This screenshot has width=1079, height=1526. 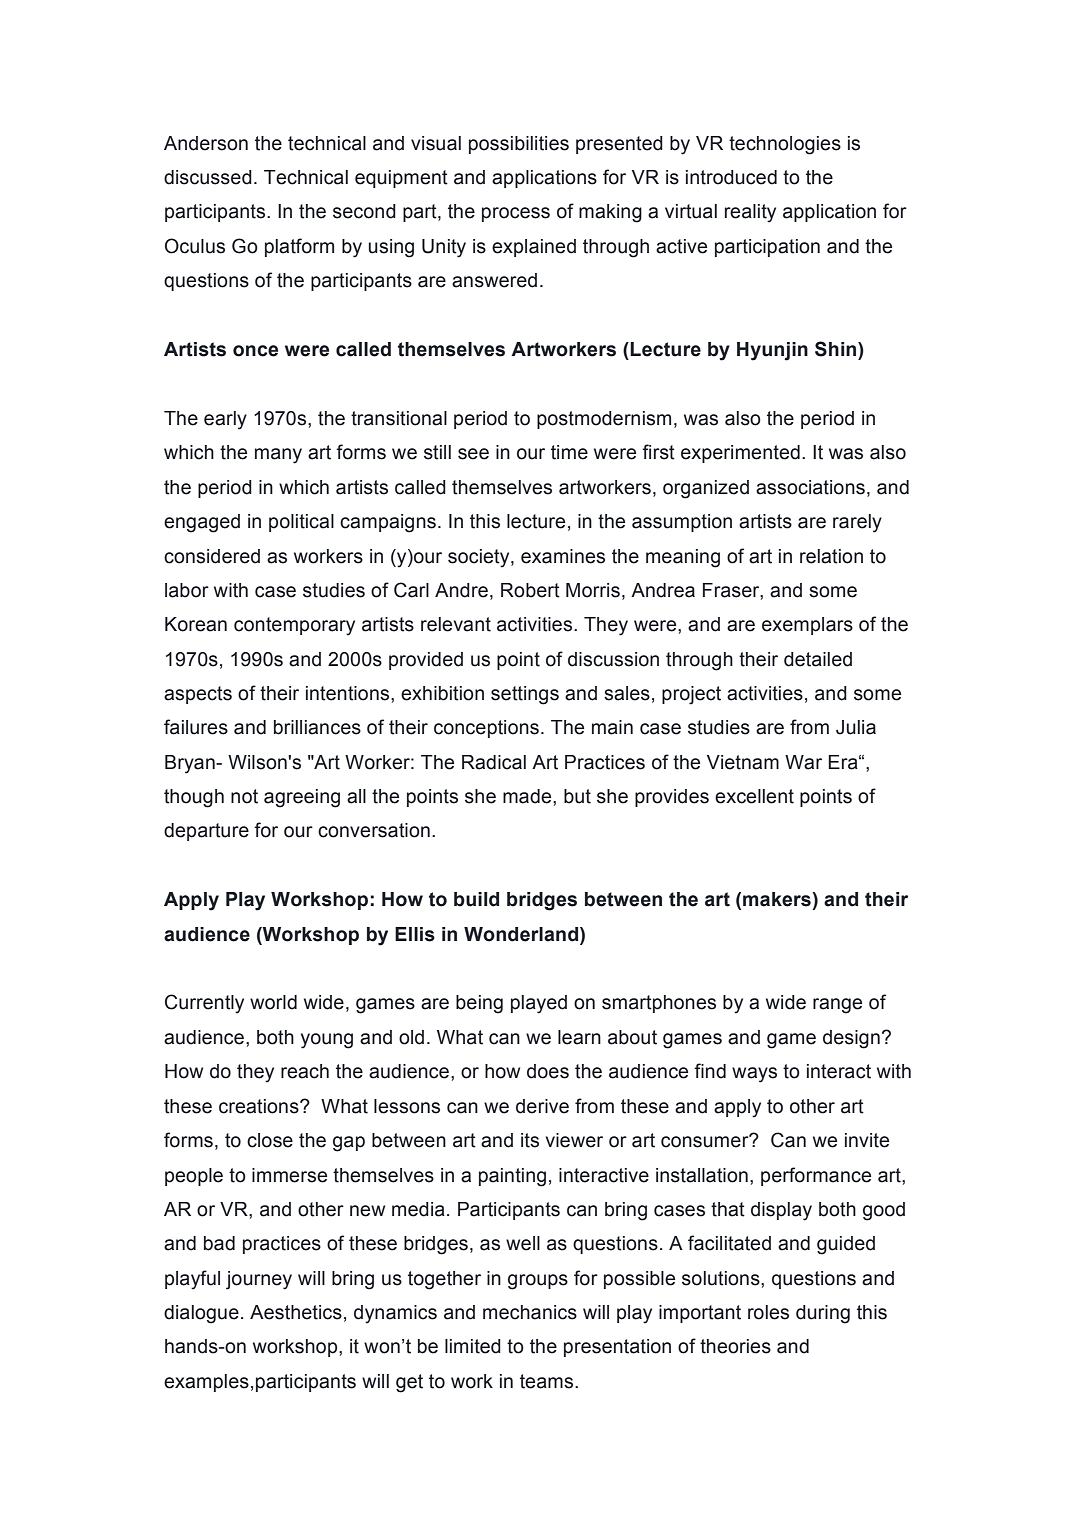 I want to click on process, so click(x=516, y=214).
